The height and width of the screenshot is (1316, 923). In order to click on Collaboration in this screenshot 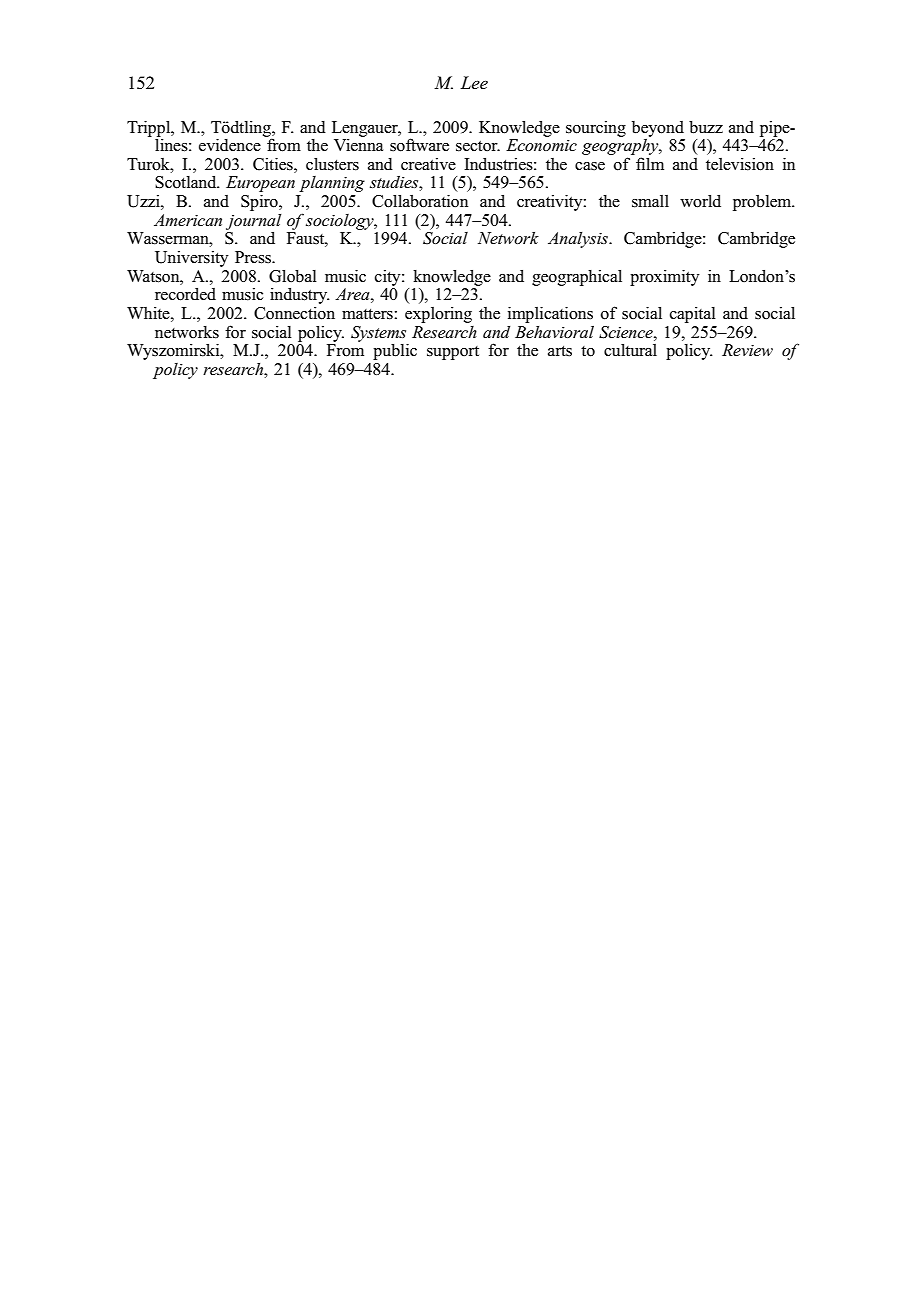, I will do `click(420, 201)`.
